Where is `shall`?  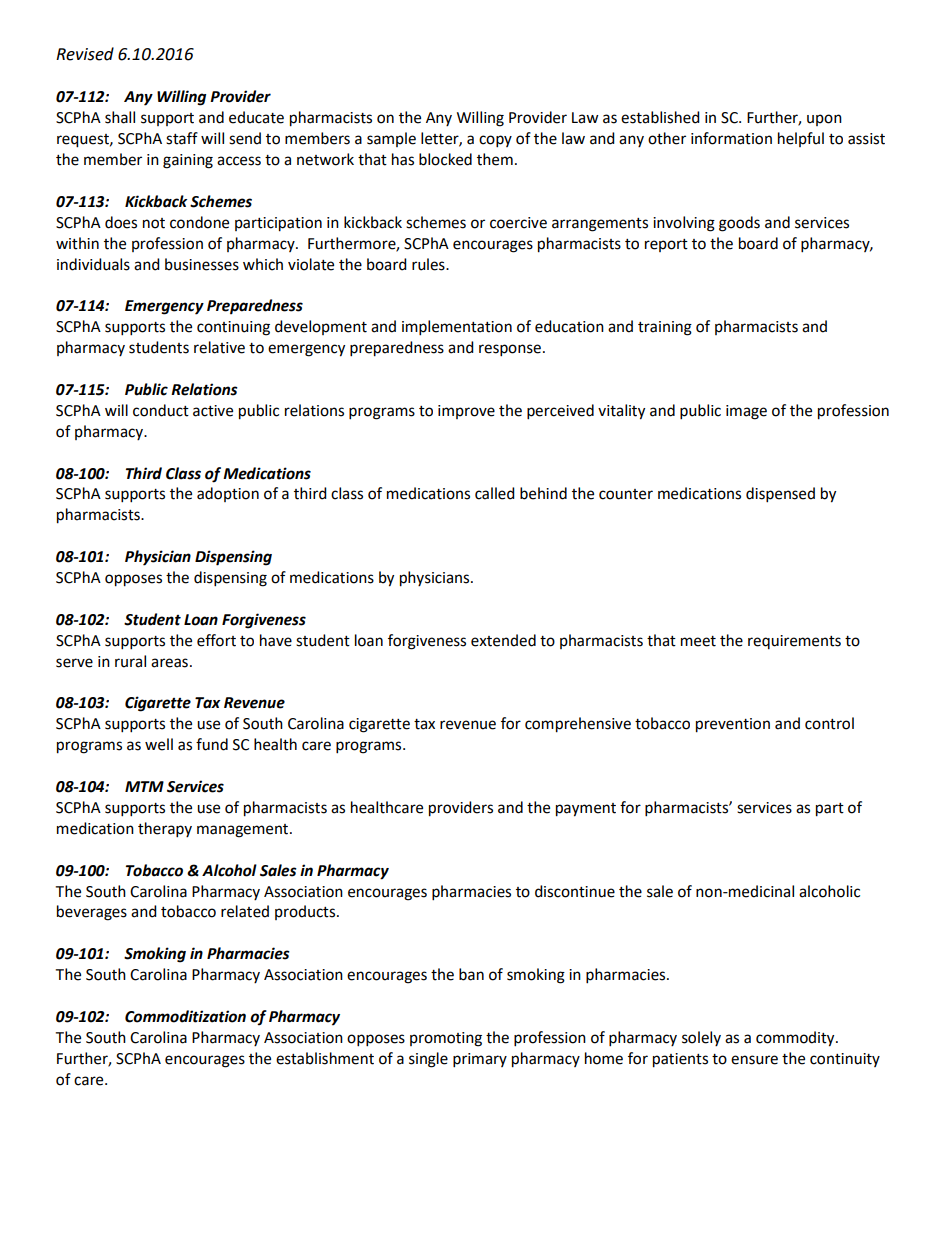
shall is located at coordinates (120, 117).
